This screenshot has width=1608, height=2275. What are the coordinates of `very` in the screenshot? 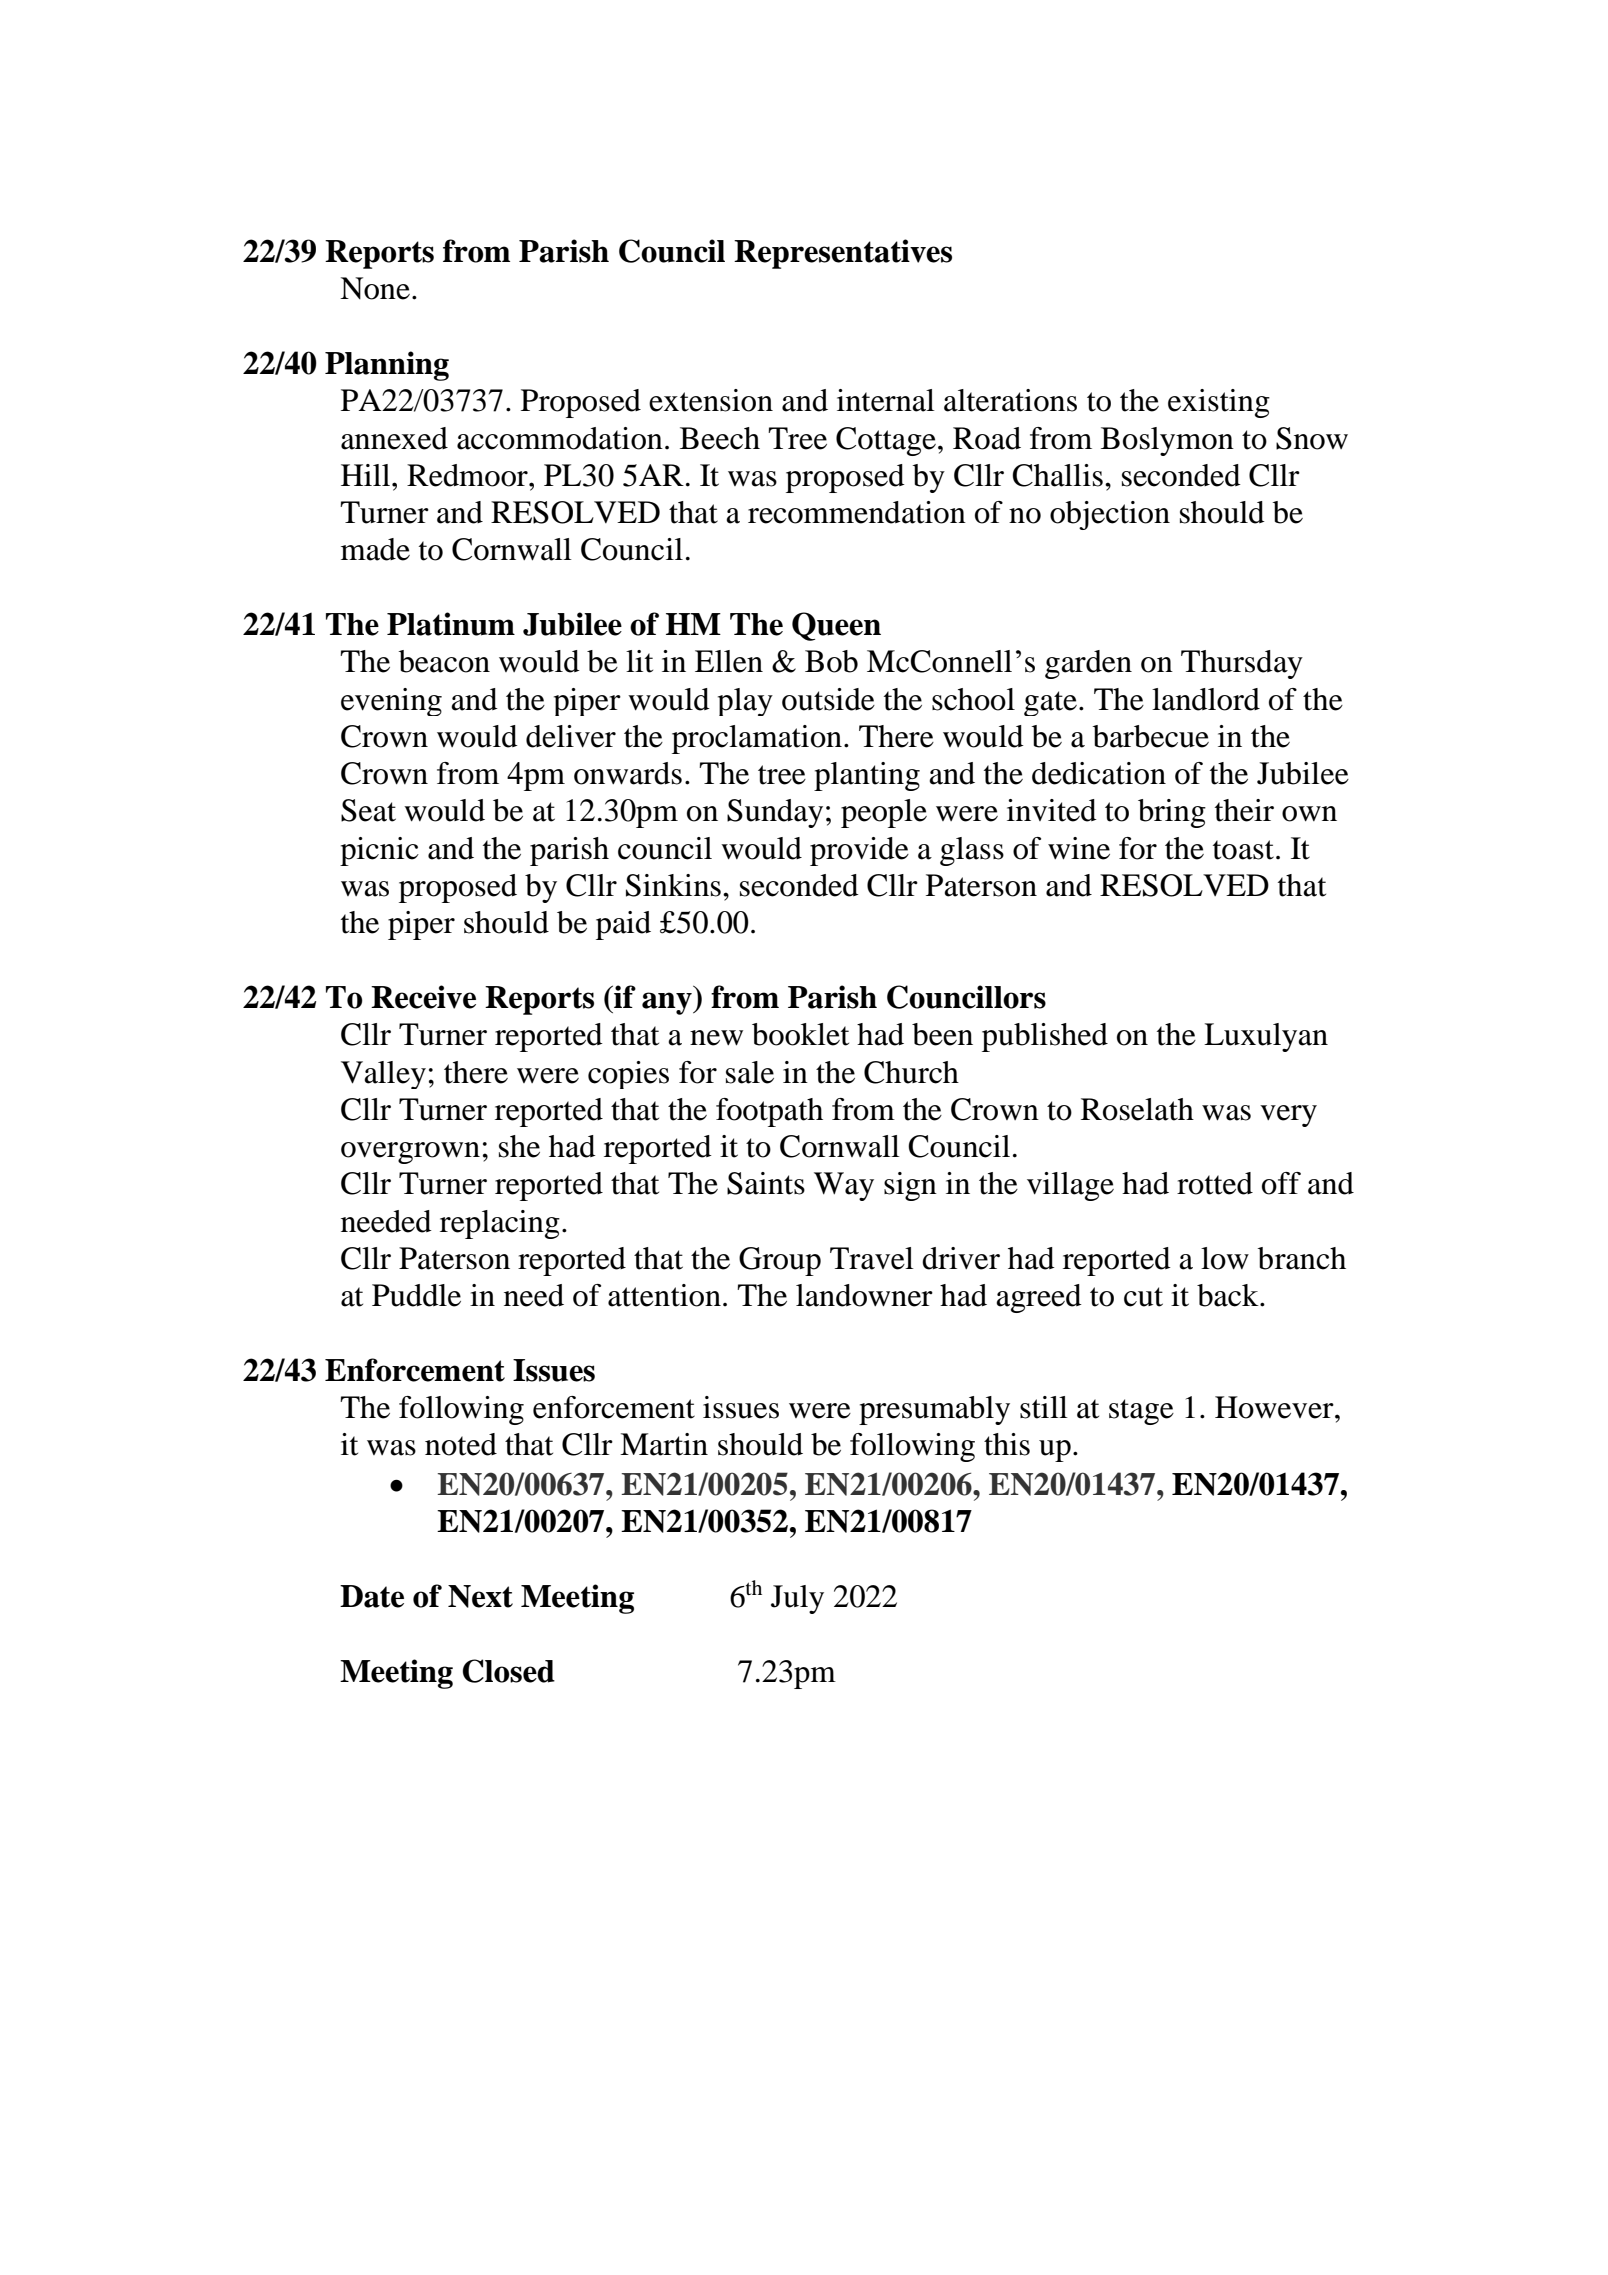 It's located at (1288, 1116).
